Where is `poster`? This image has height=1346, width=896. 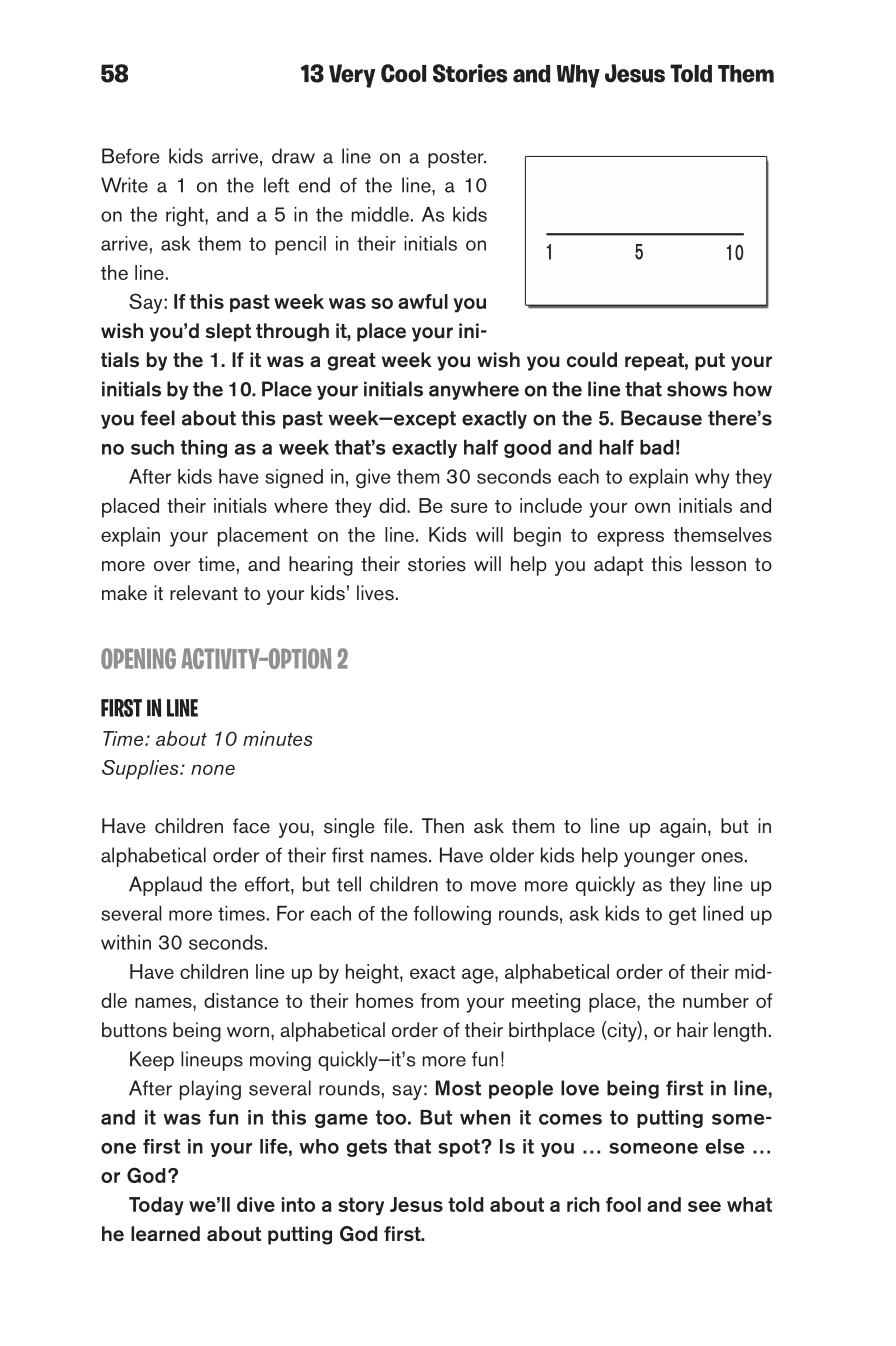 poster is located at coordinates (457, 159).
